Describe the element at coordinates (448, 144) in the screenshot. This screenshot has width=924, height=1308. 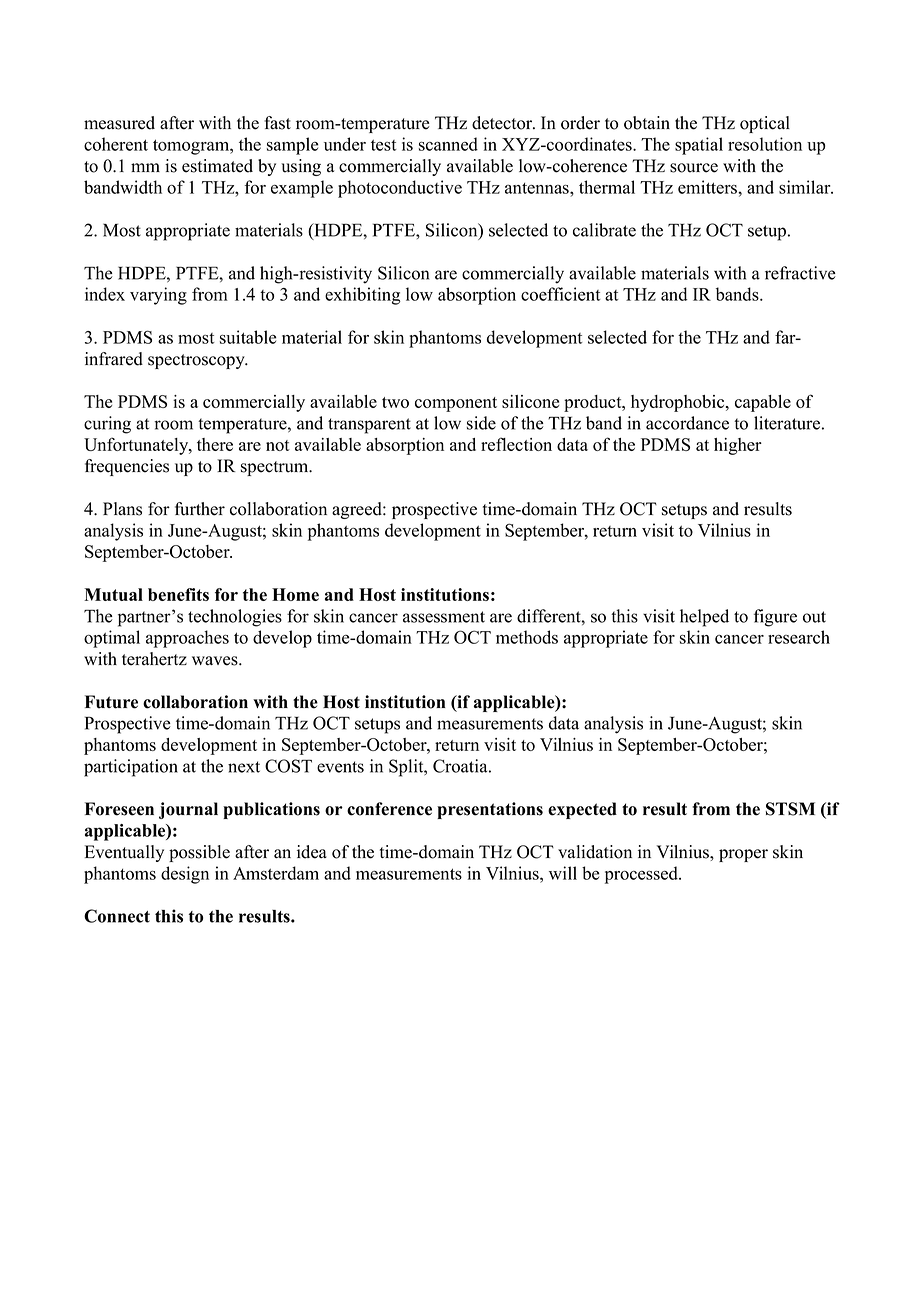
I see `scanned` at that location.
